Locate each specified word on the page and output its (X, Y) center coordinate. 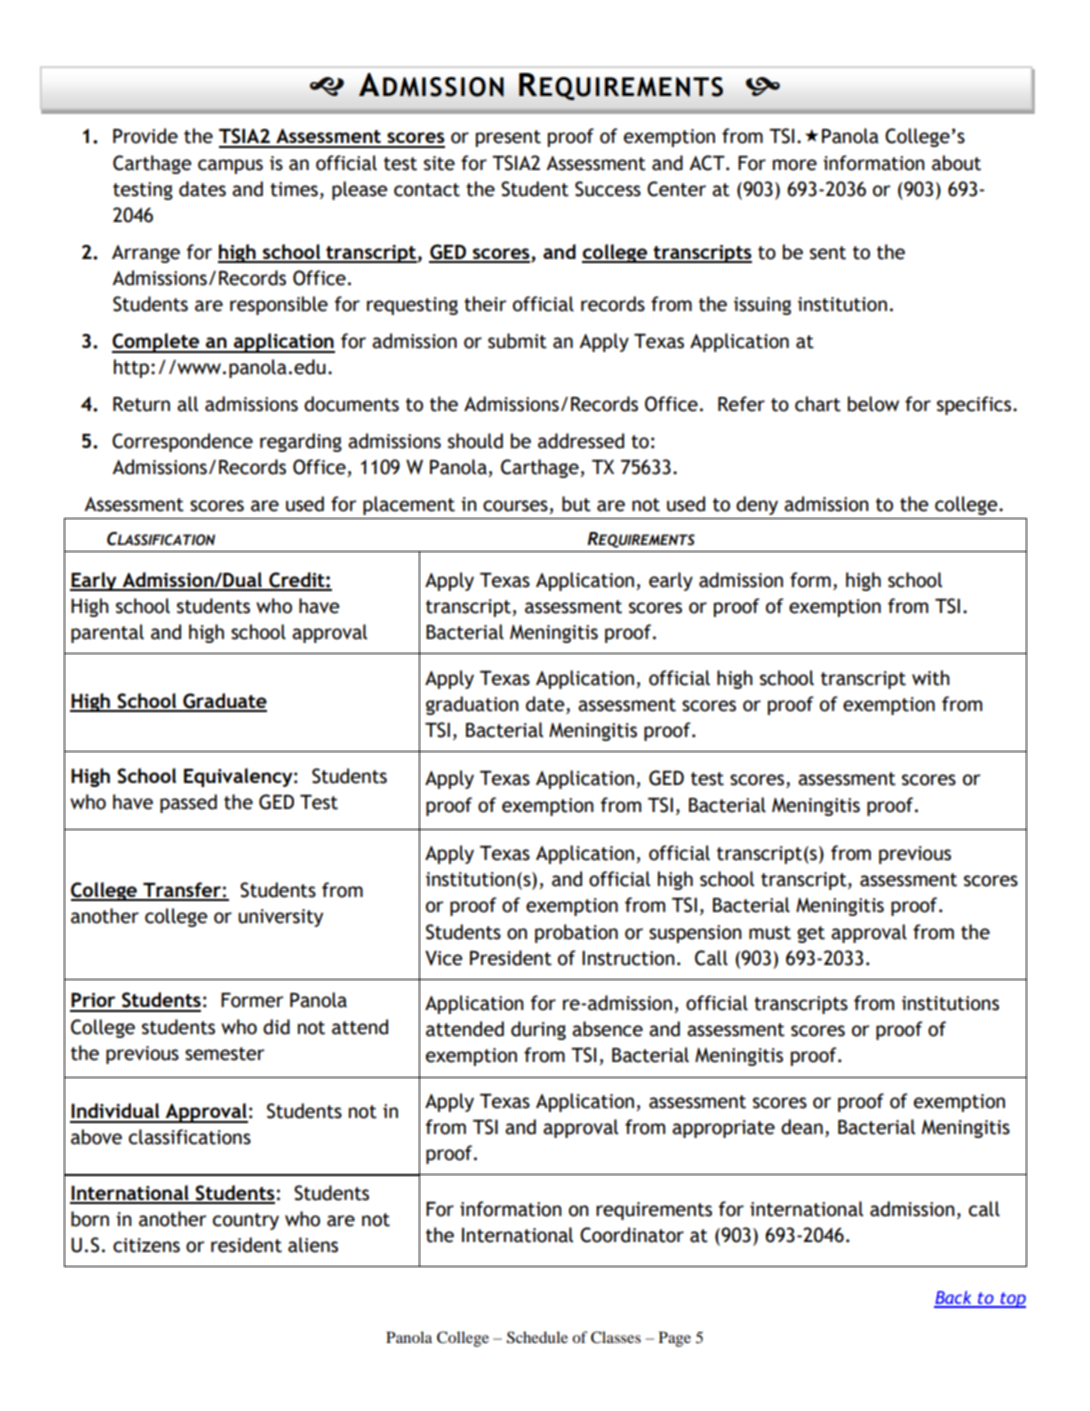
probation (576, 933)
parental (107, 633)
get (811, 934)
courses (516, 507)
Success (608, 189)
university (280, 918)
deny (757, 505)
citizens (146, 1245)
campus (230, 166)
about (956, 163)
